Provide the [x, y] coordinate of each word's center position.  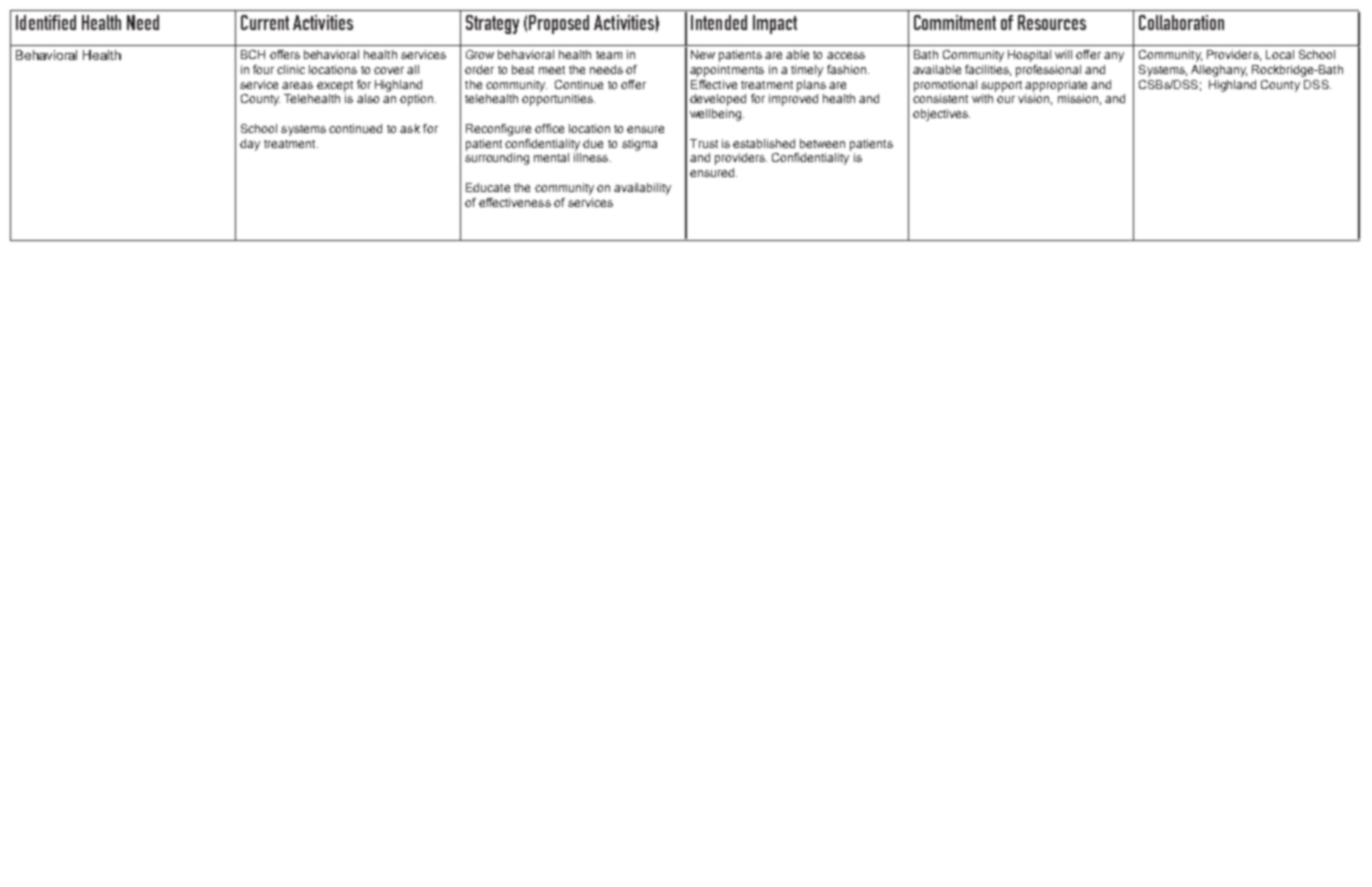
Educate [488, 187]
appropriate [1056, 86]
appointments [727, 71]
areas [297, 85]
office [549, 128]
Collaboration [1181, 22]
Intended [719, 22]
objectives [941, 115]
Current [265, 22]
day [250, 145]
